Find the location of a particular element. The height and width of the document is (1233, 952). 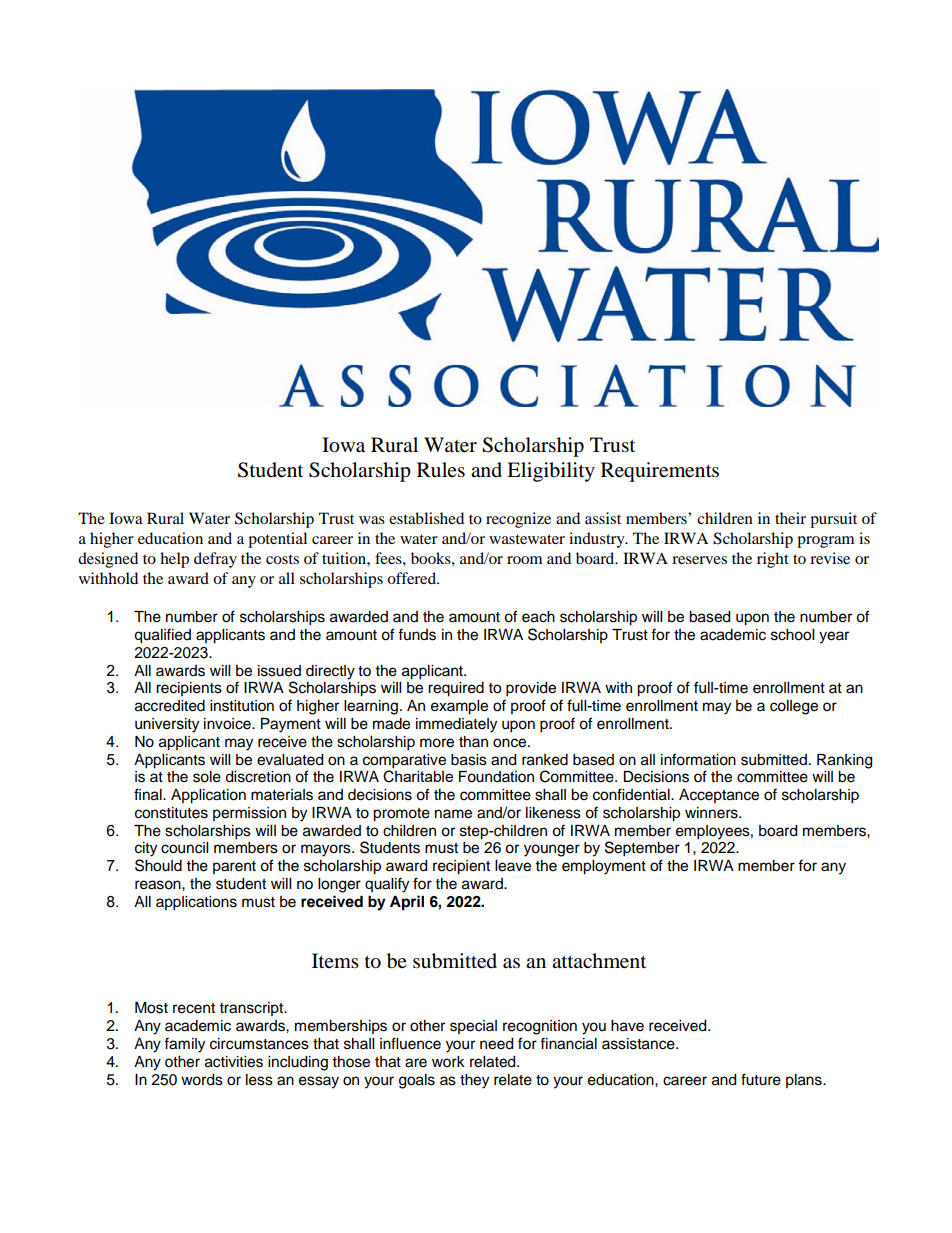

potential is located at coordinates (277, 540).
